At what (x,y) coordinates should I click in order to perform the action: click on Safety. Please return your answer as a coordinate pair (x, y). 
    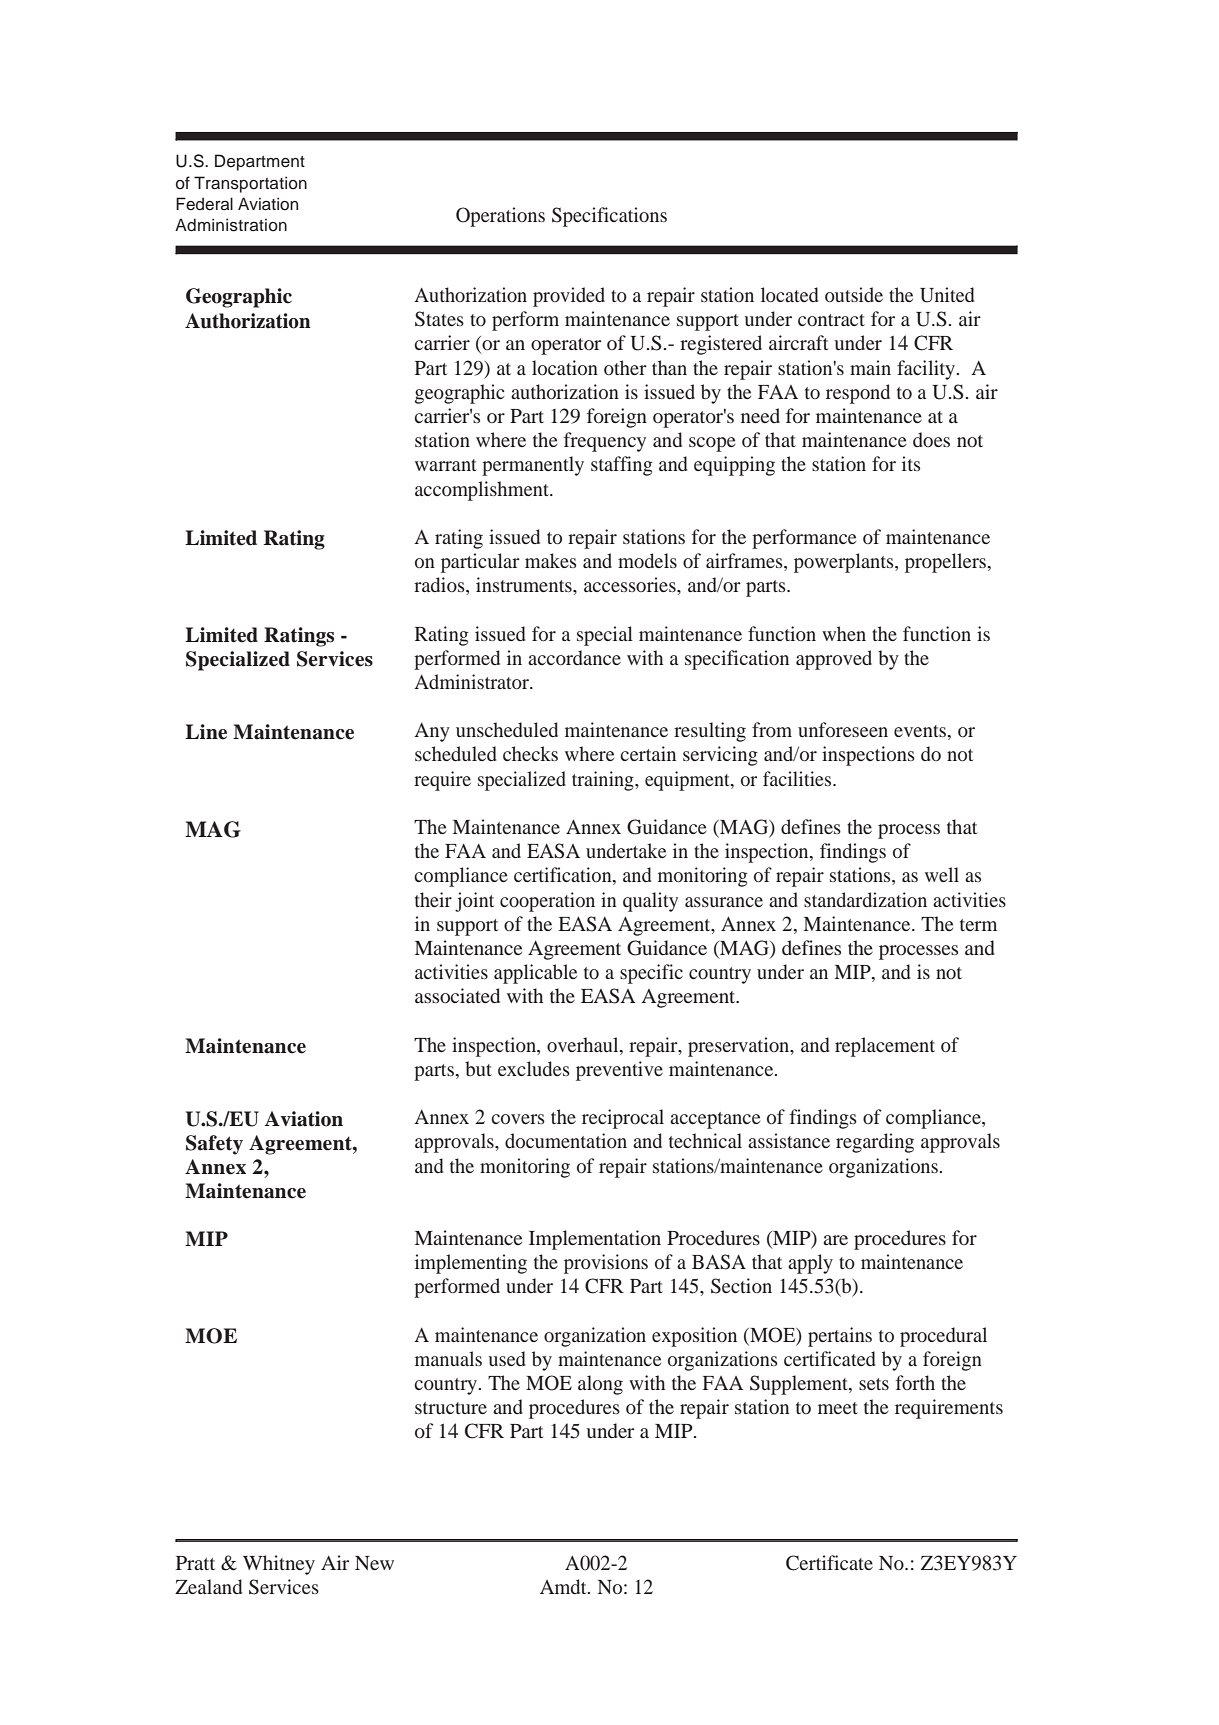
    Looking at the image, I should click on (214, 1145).
